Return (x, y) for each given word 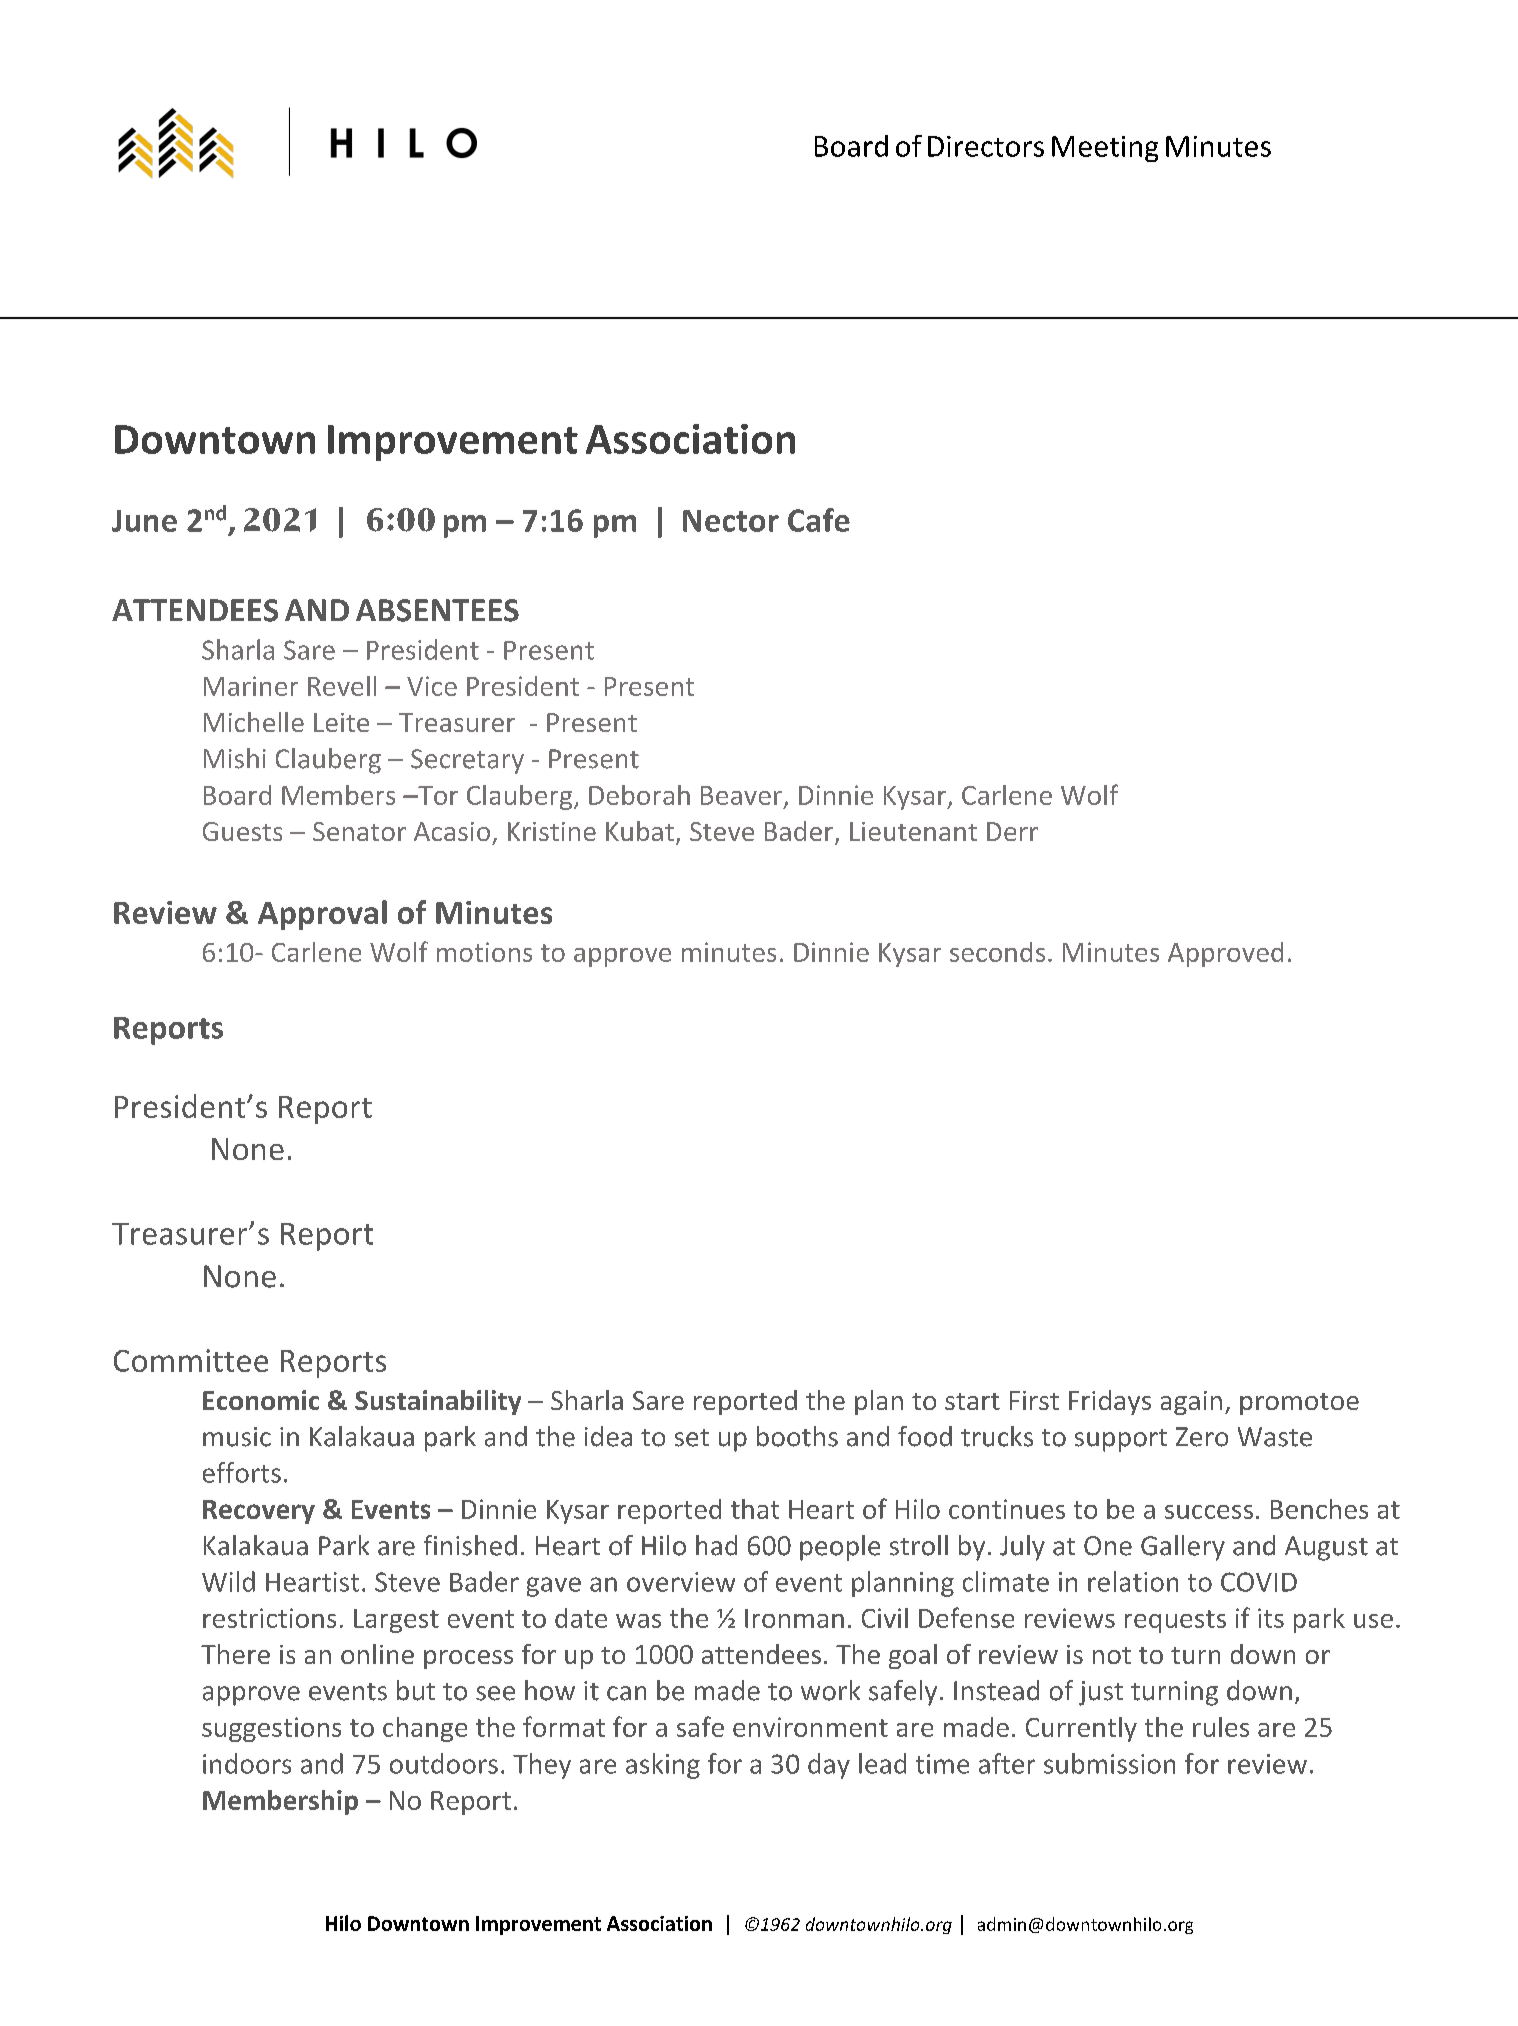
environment (810, 1727)
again (1191, 1403)
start (972, 1401)
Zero (1202, 1437)
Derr (1012, 831)
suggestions (271, 1729)
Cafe (819, 520)
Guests (242, 831)
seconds (997, 952)
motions (484, 952)
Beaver (741, 795)
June (144, 521)
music (237, 1437)
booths (797, 1436)
